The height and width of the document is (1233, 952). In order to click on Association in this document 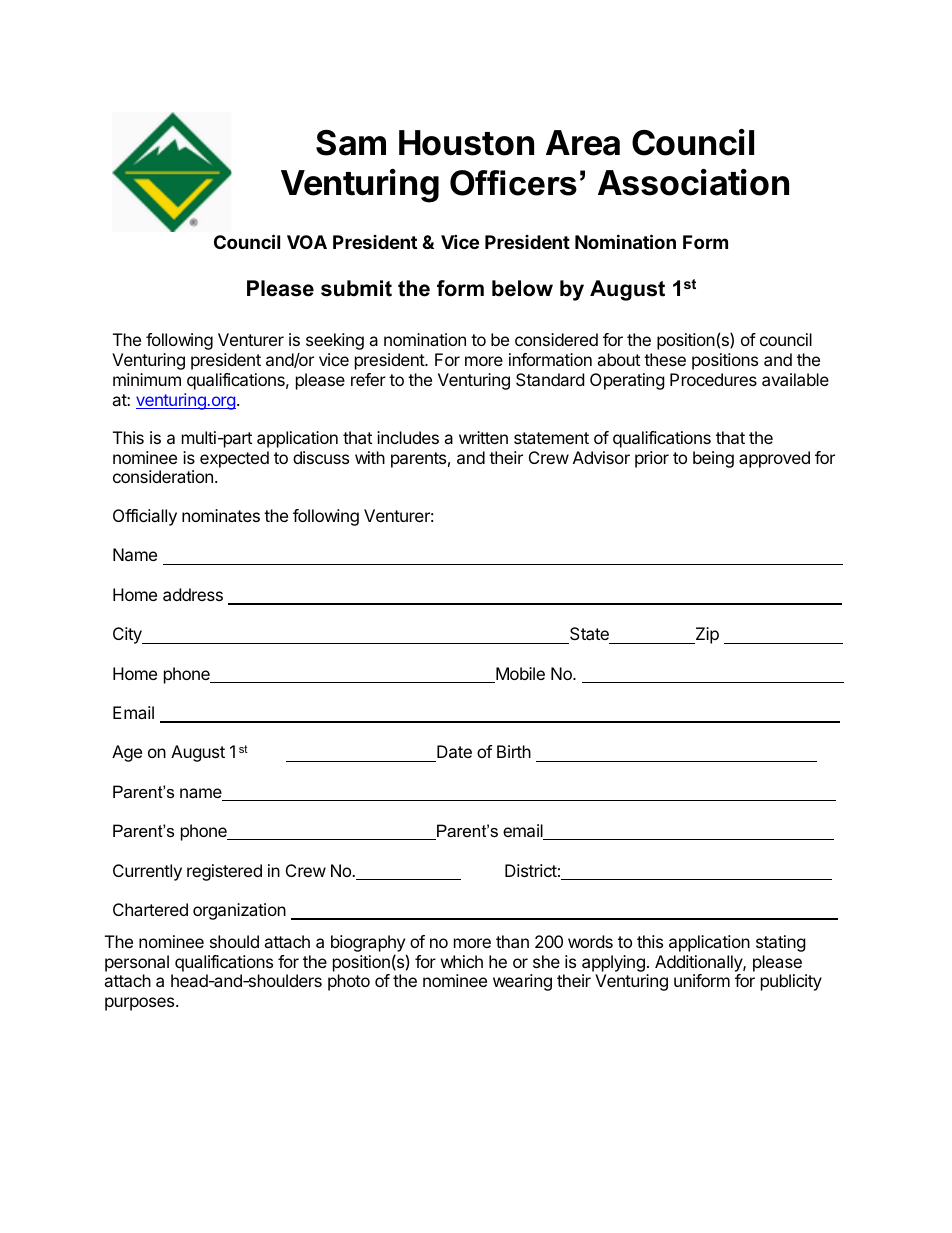, I will do `click(693, 182)`.
